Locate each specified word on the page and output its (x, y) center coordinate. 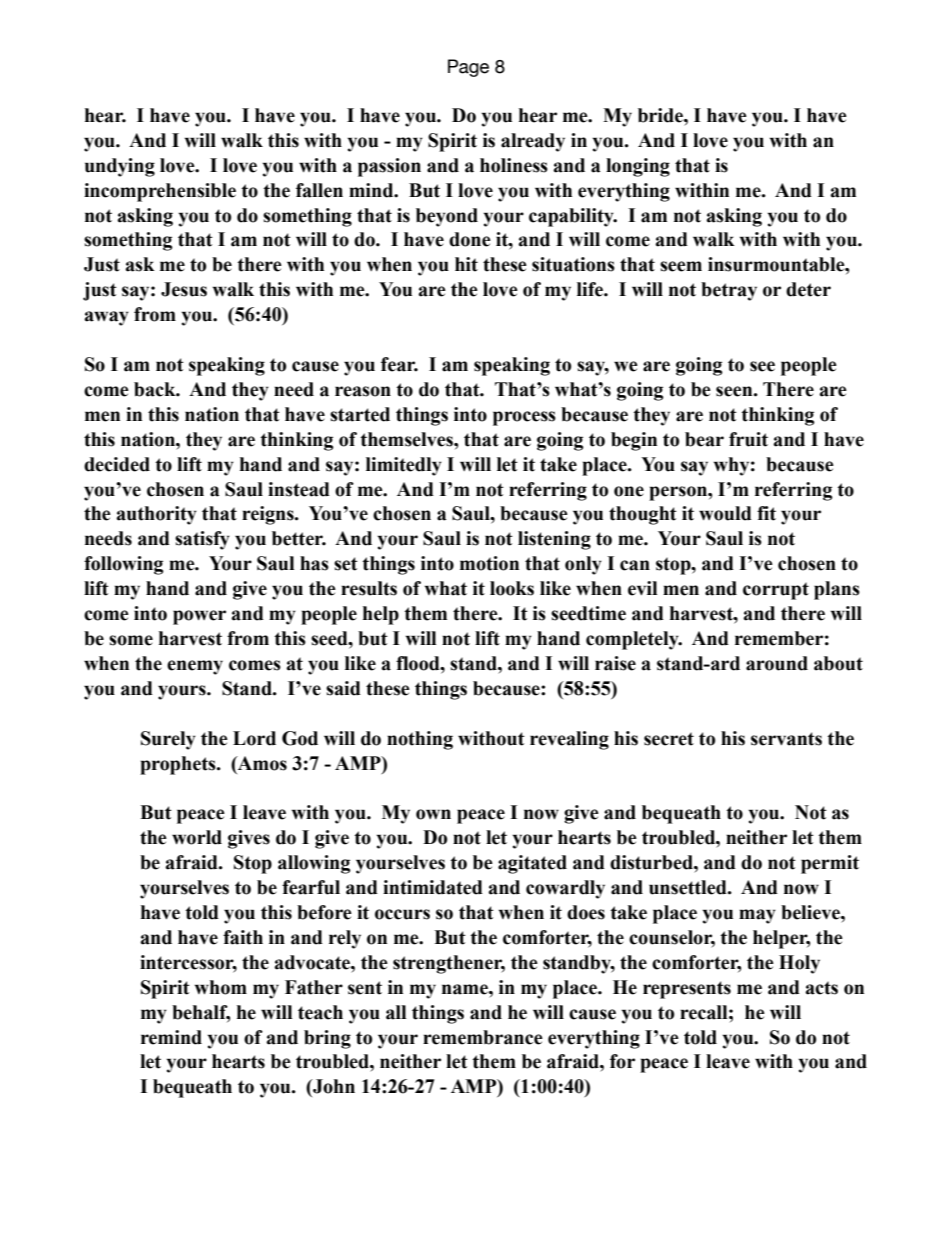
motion (489, 563)
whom (221, 987)
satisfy (202, 540)
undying (120, 167)
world (197, 837)
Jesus (184, 289)
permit (830, 864)
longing (638, 167)
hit (466, 264)
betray (729, 291)
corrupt (776, 591)
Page (468, 68)
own (433, 814)
